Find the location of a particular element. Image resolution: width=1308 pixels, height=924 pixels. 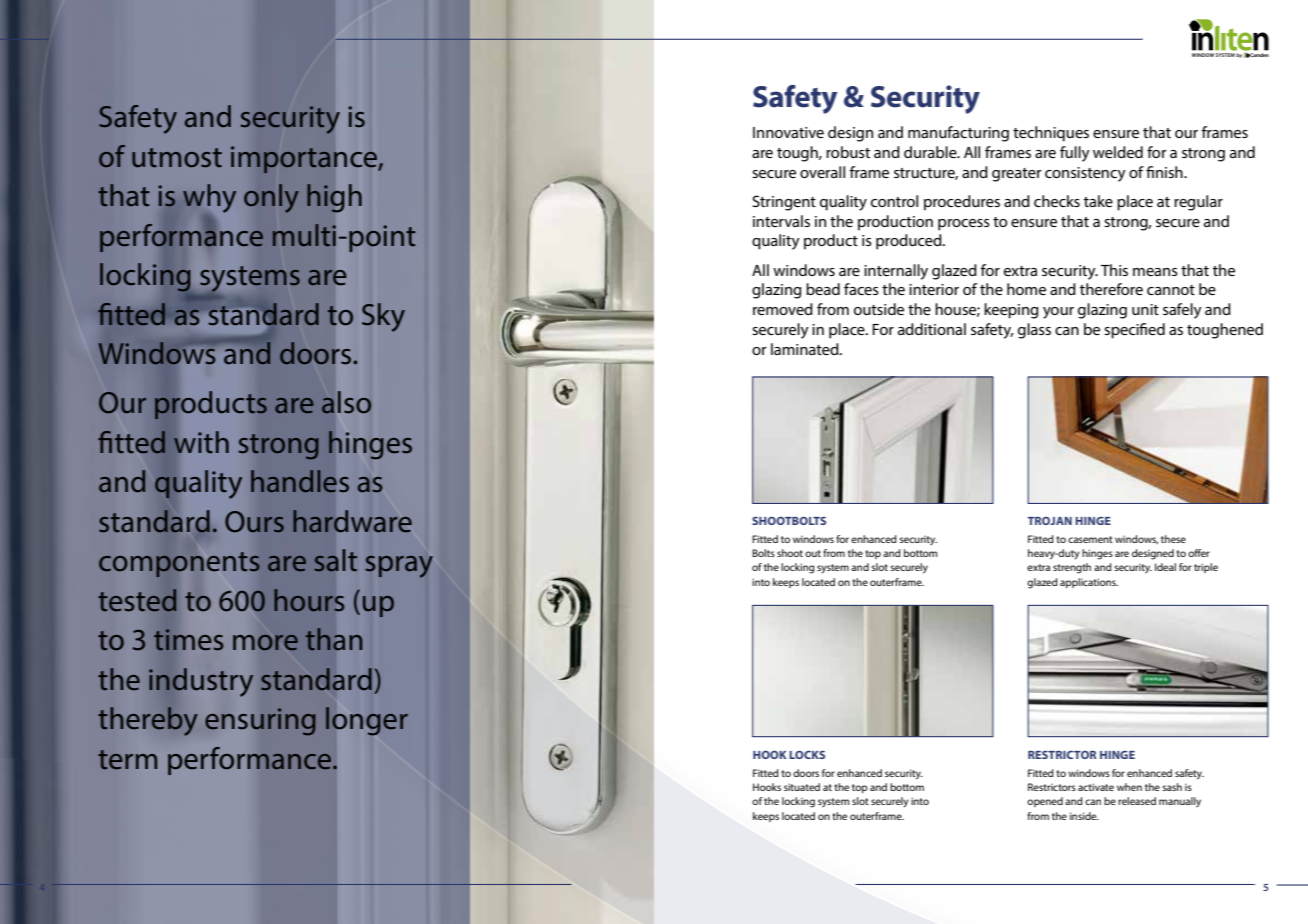

TROJAN is located at coordinates (1050, 521).
